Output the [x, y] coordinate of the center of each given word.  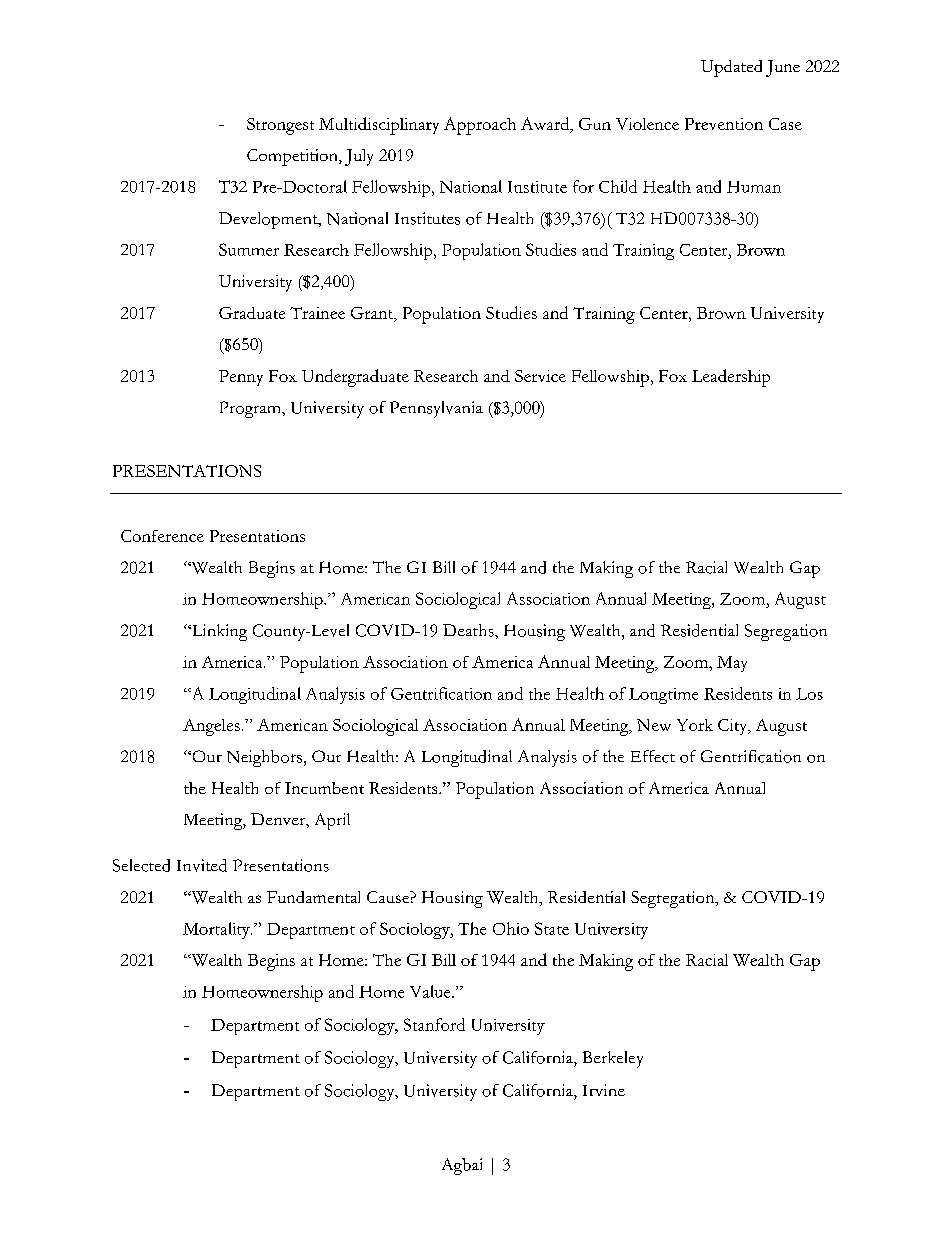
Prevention [724, 124]
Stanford [434, 1024]
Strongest [280, 126]
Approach [480, 126]
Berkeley [613, 1059]
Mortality [217, 930]
